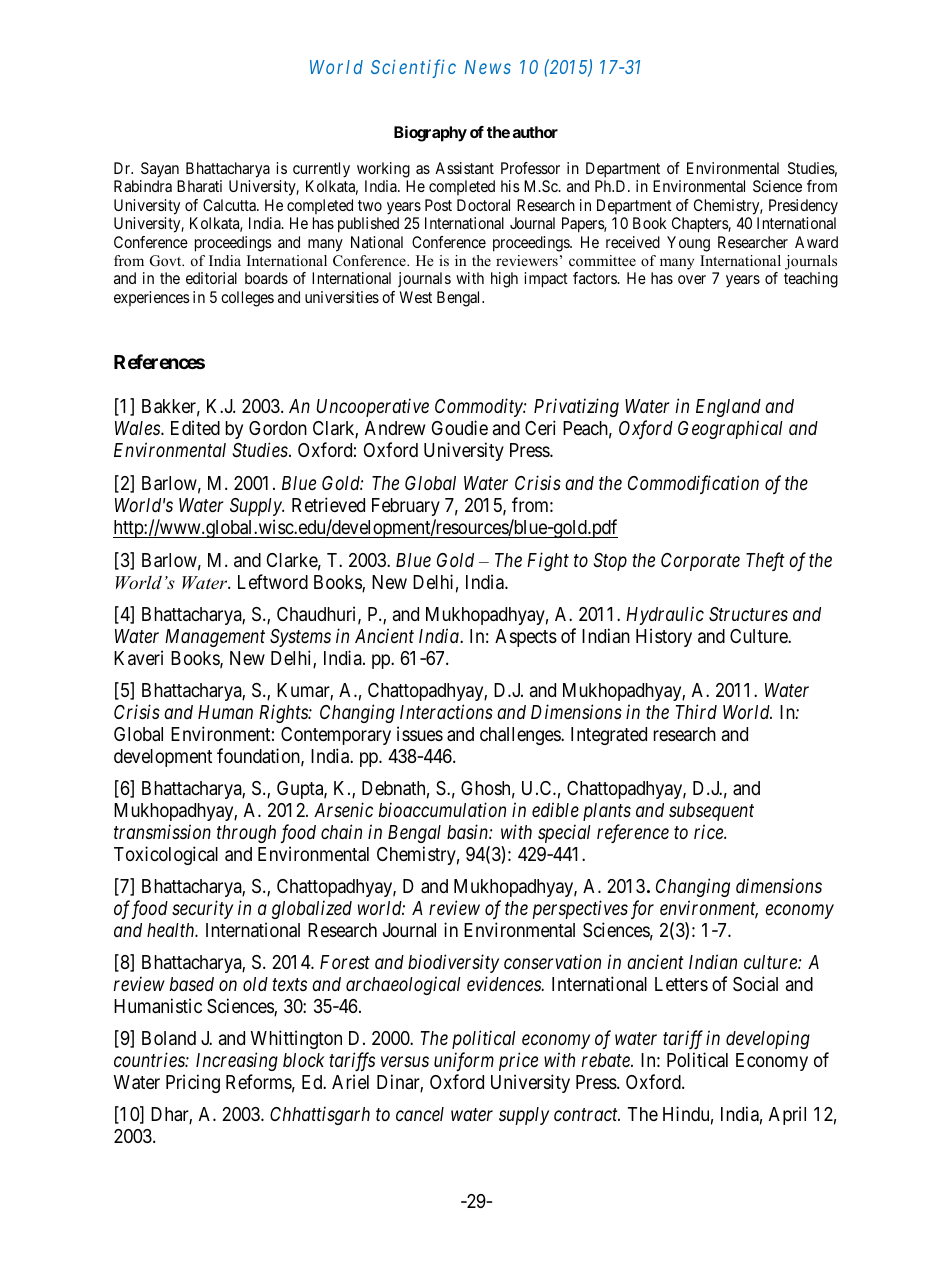 This screenshot has height=1271, width=952. I want to click on Andrew, so click(395, 428).
